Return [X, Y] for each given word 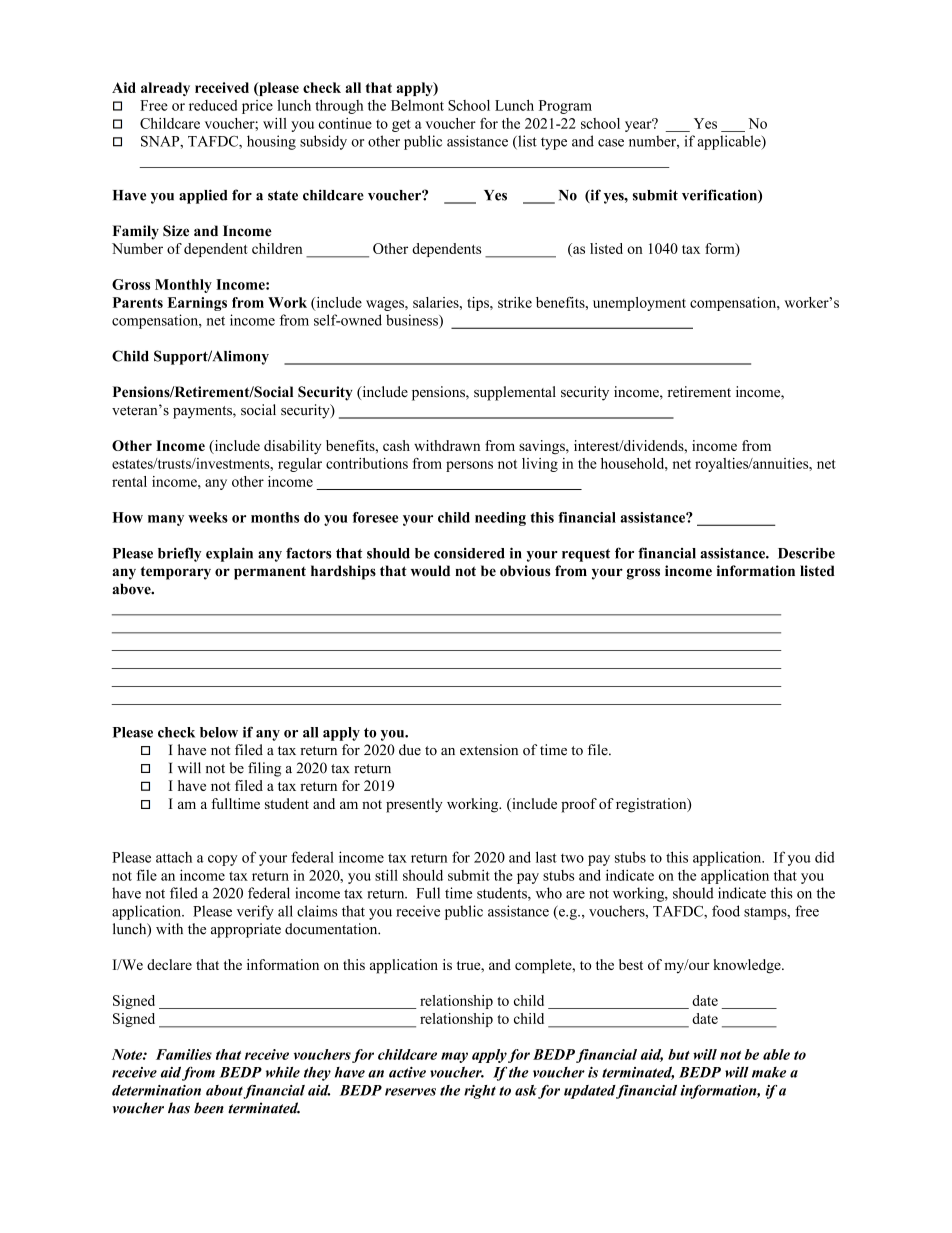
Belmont [417, 105]
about [225, 1091]
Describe [806, 553]
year [639, 125]
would [430, 571]
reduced [213, 105]
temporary [176, 573]
